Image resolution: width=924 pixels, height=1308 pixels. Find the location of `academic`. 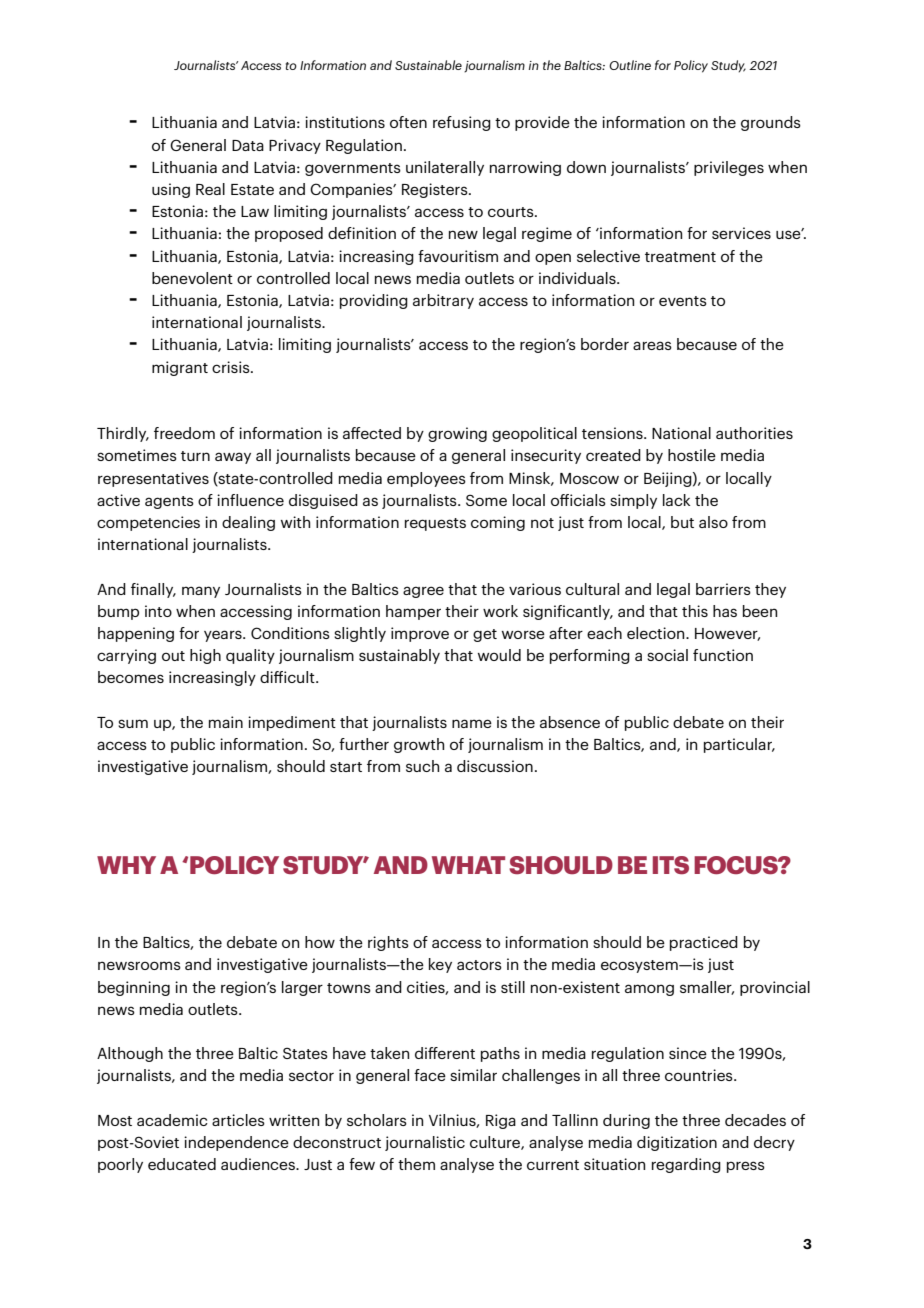

academic is located at coordinates (172, 1120).
